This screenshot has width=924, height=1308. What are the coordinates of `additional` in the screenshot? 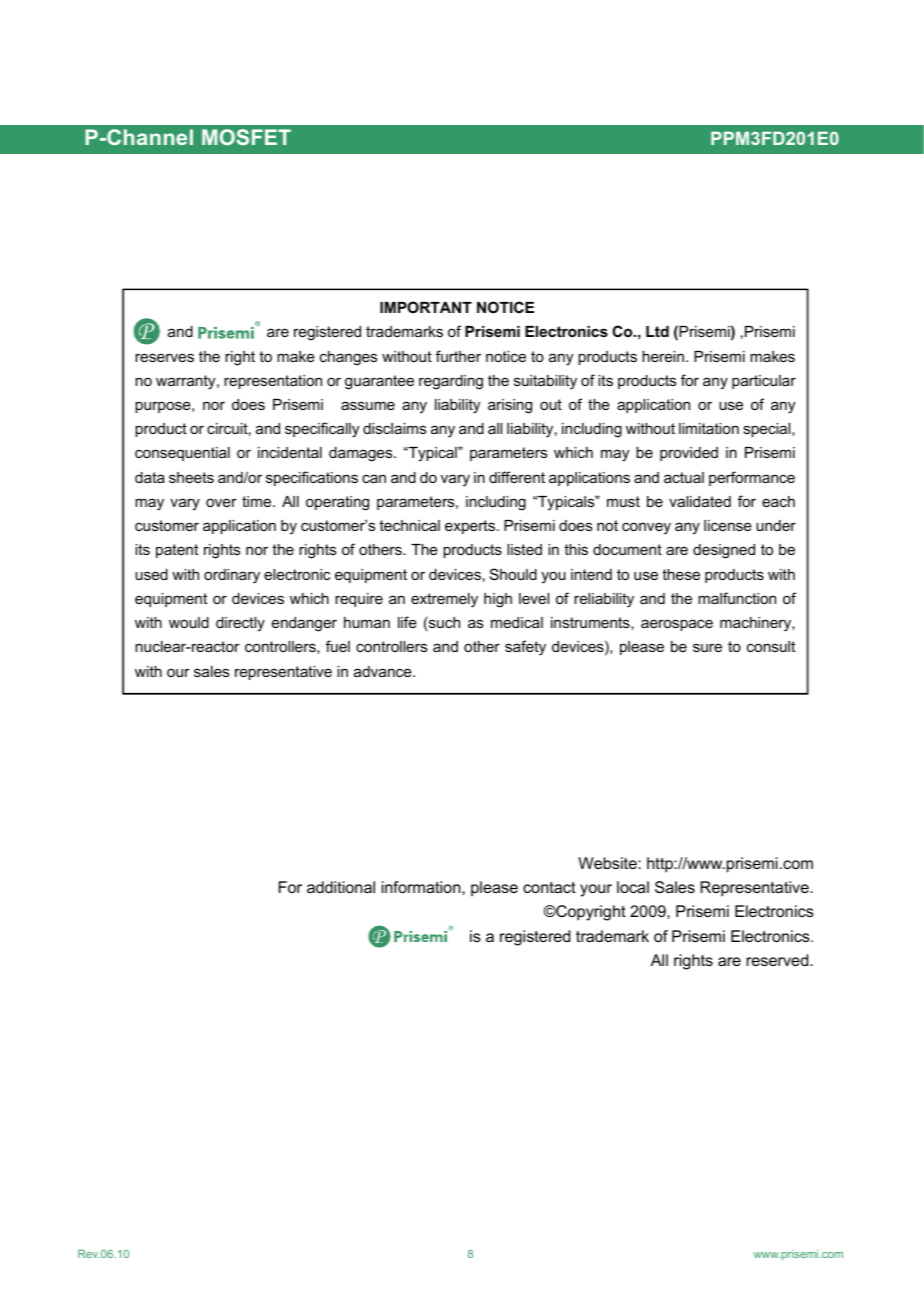 It's located at (341, 887).
